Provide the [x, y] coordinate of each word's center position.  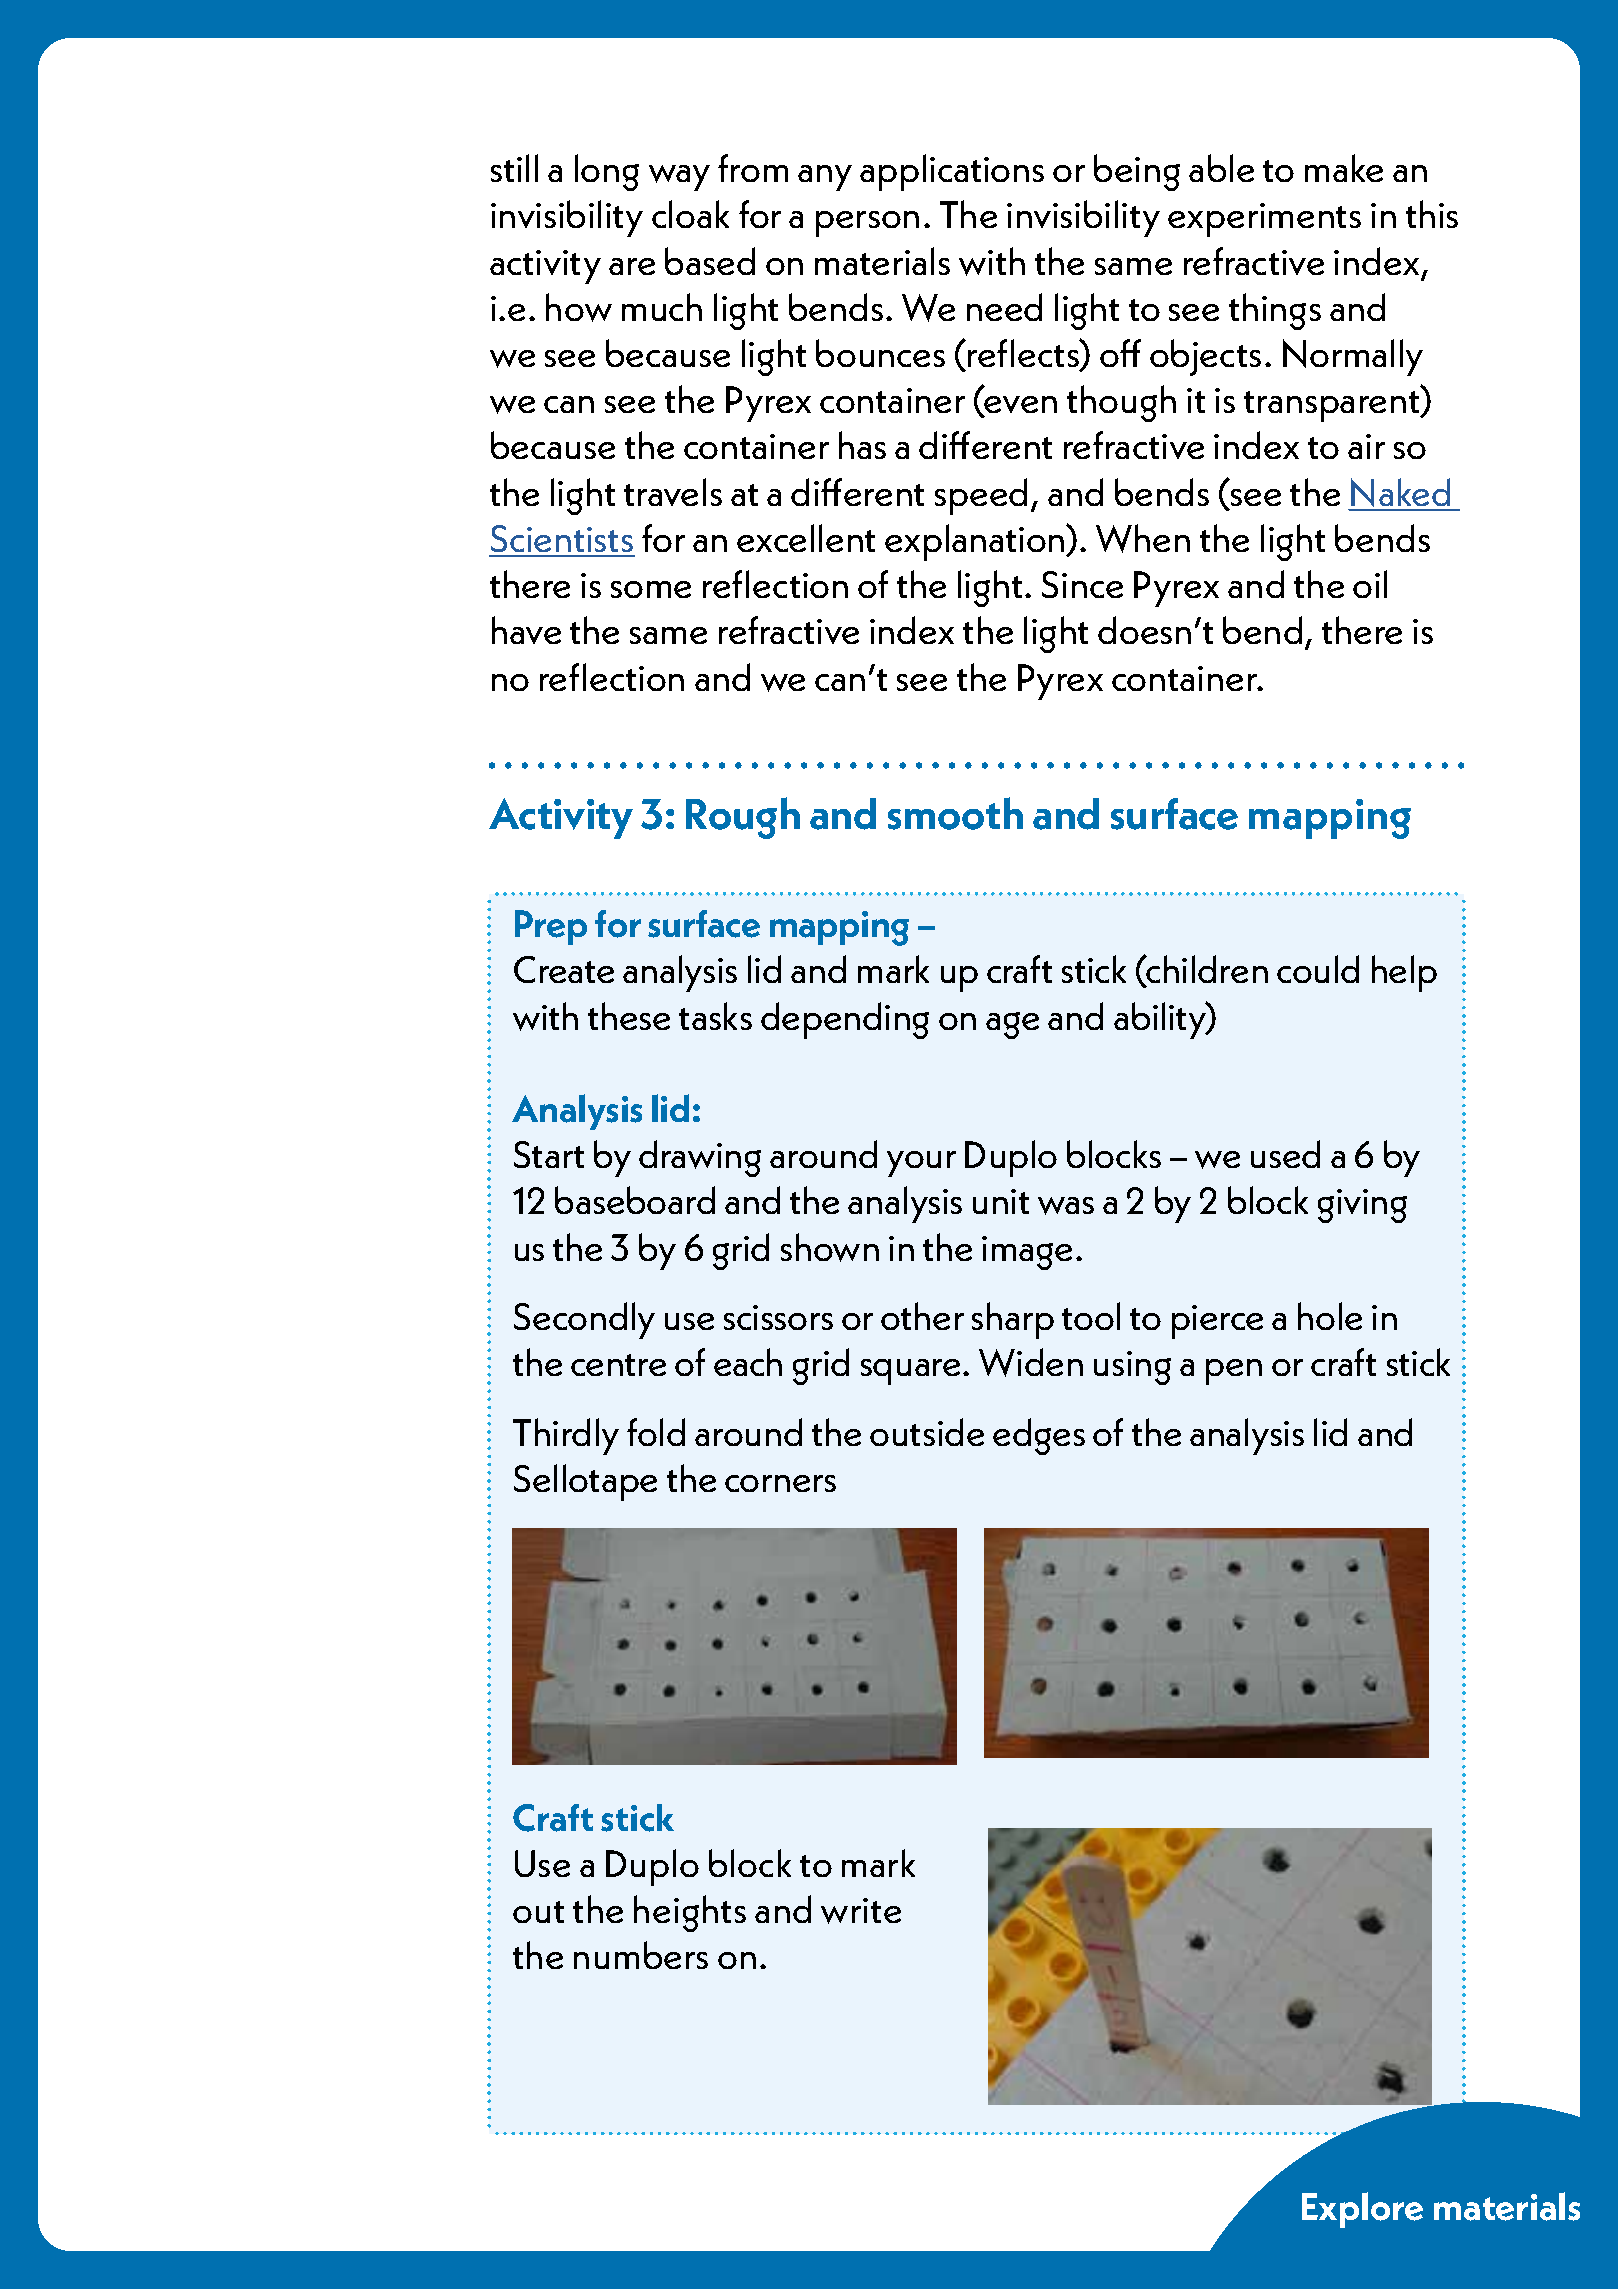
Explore [1362, 2210]
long [607, 172]
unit [1001, 1201]
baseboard [635, 1200]
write [861, 1911]
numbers [641, 1955]
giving [1362, 1206]
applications [952, 172]
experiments [1264, 220]
